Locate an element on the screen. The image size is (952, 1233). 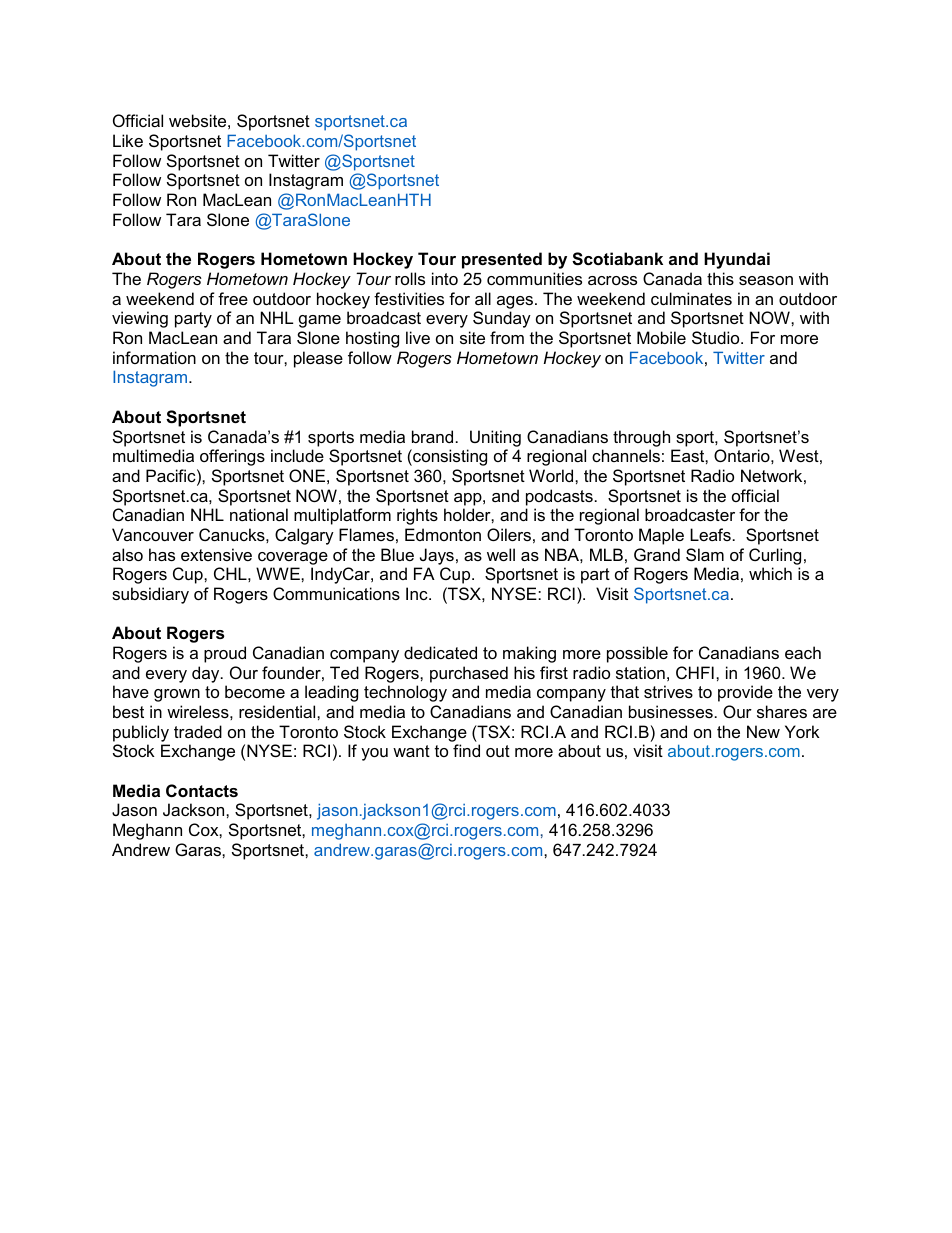
proud is located at coordinates (225, 654).
